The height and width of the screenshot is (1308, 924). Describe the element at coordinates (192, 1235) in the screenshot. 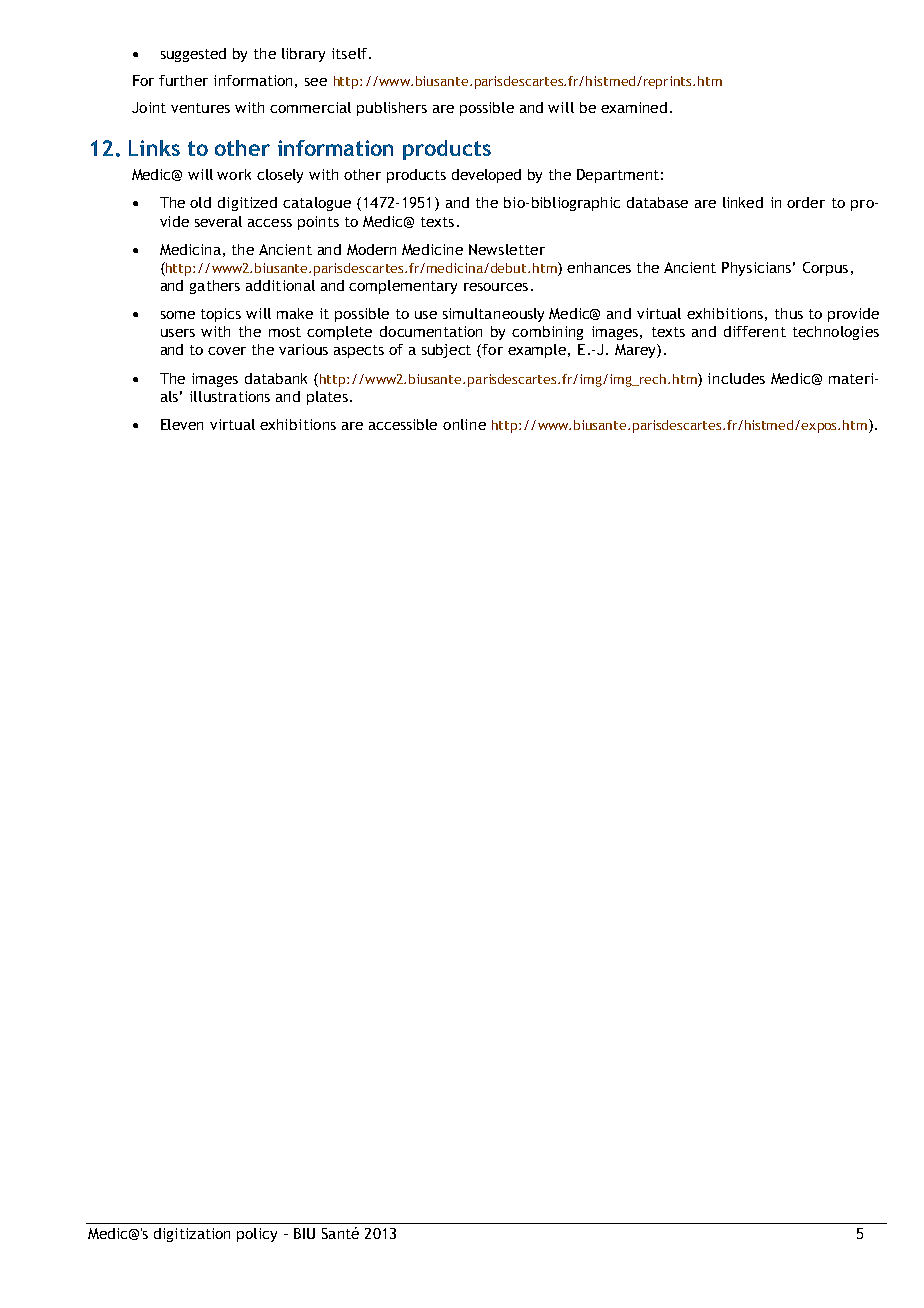

I see `digitization` at that location.
